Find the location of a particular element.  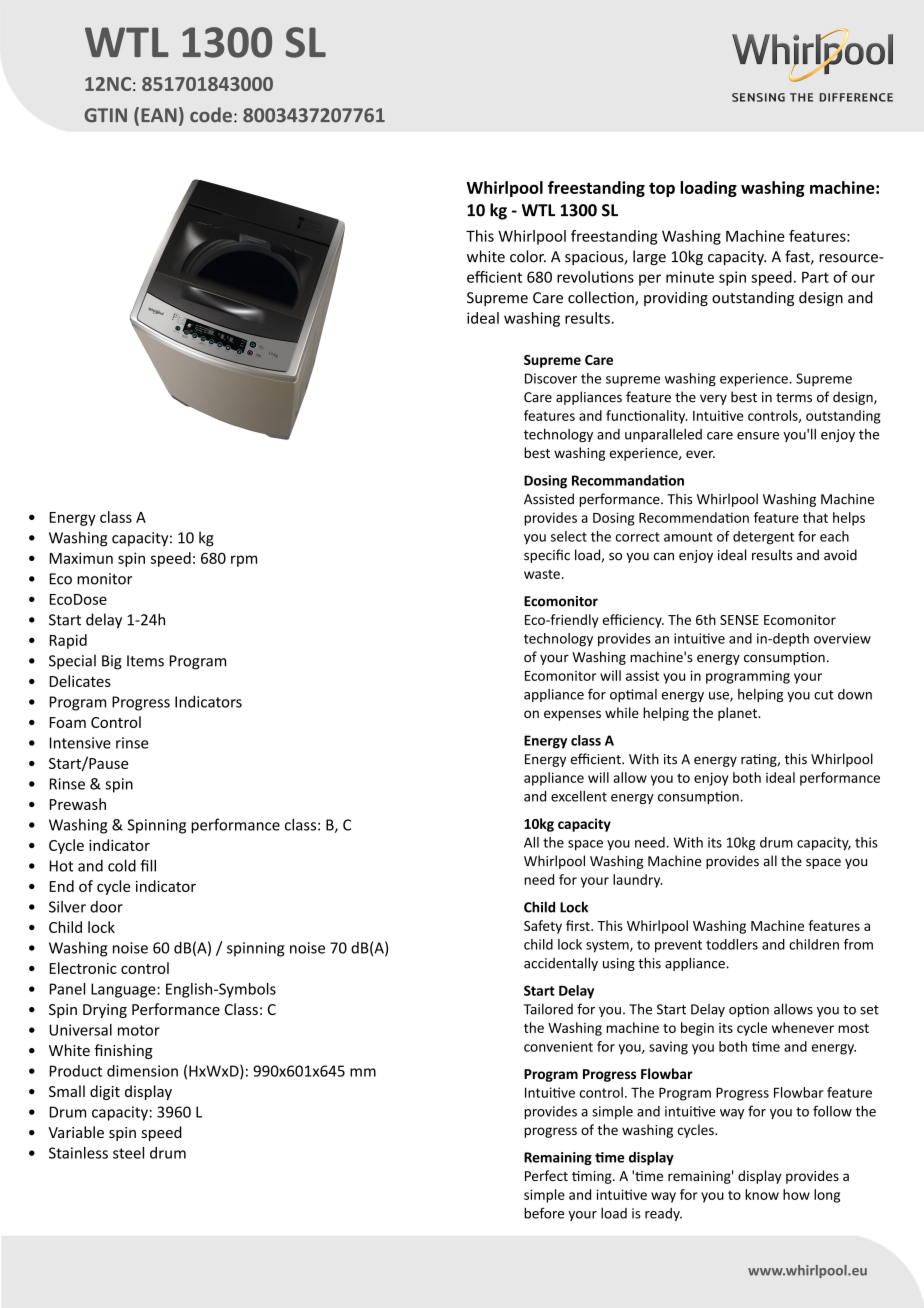

steel is located at coordinates (128, 1153).
